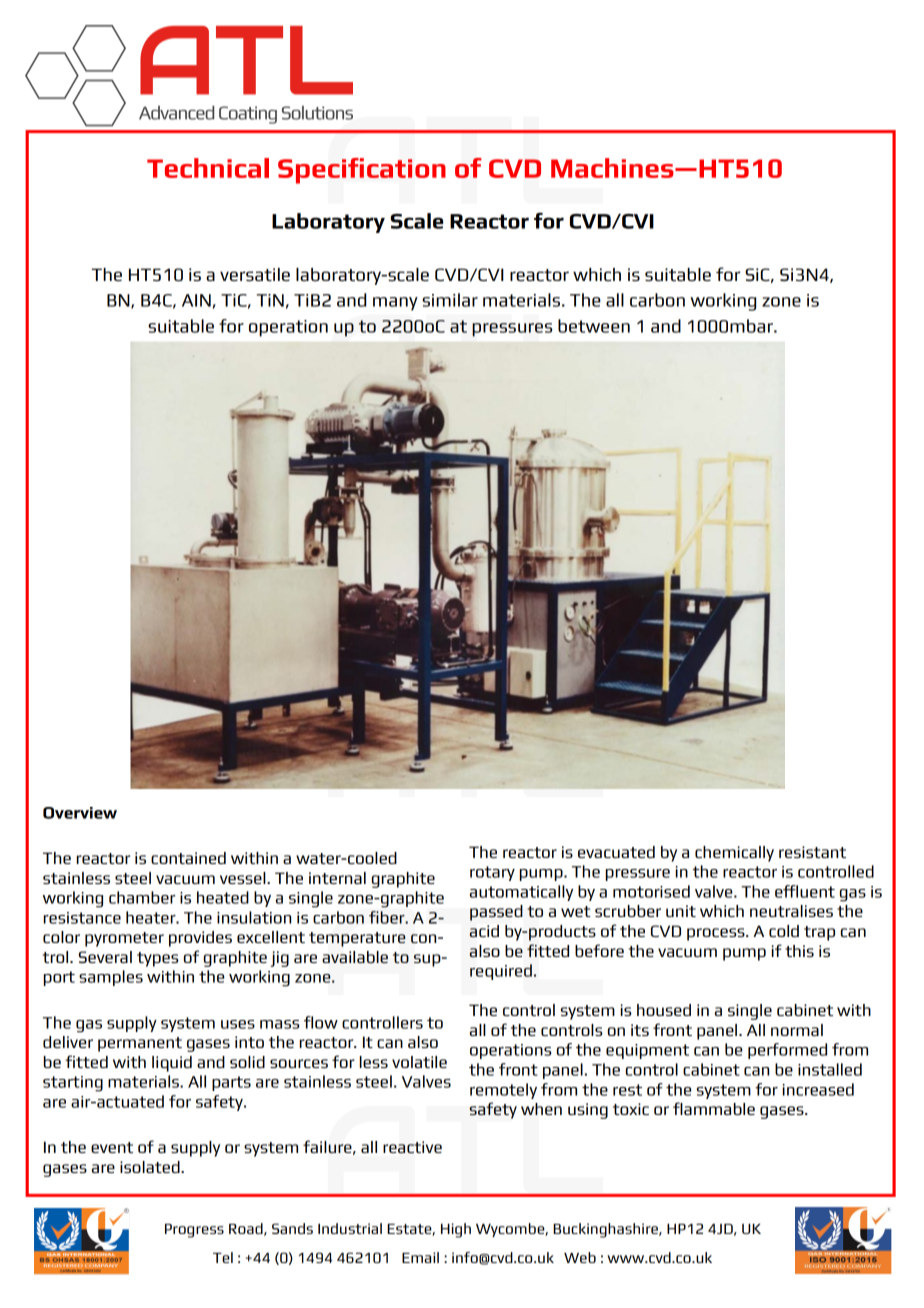  I want to click on between, so click(594, 326).
